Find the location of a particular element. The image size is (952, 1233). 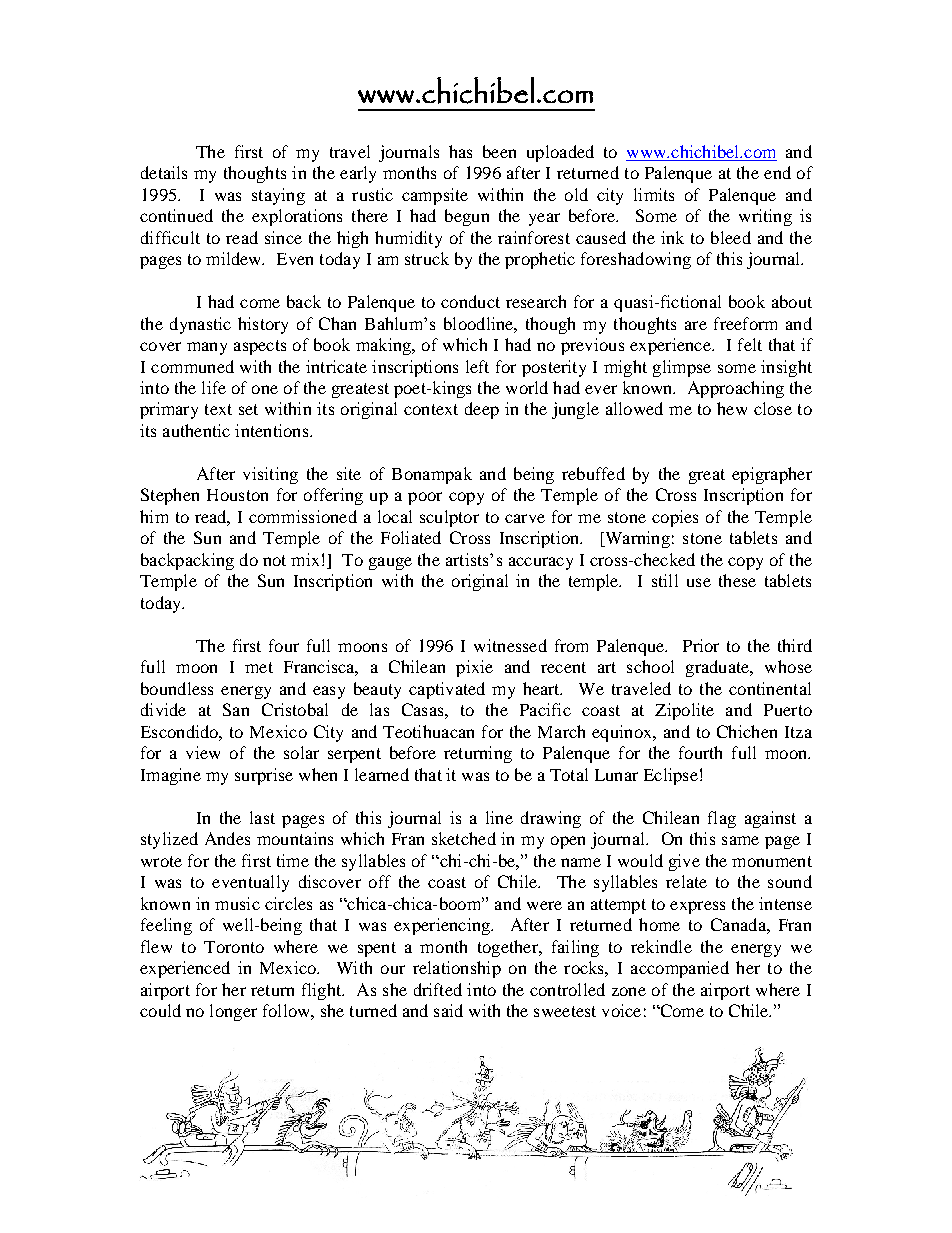

end is located at coordinates (777, 172).
